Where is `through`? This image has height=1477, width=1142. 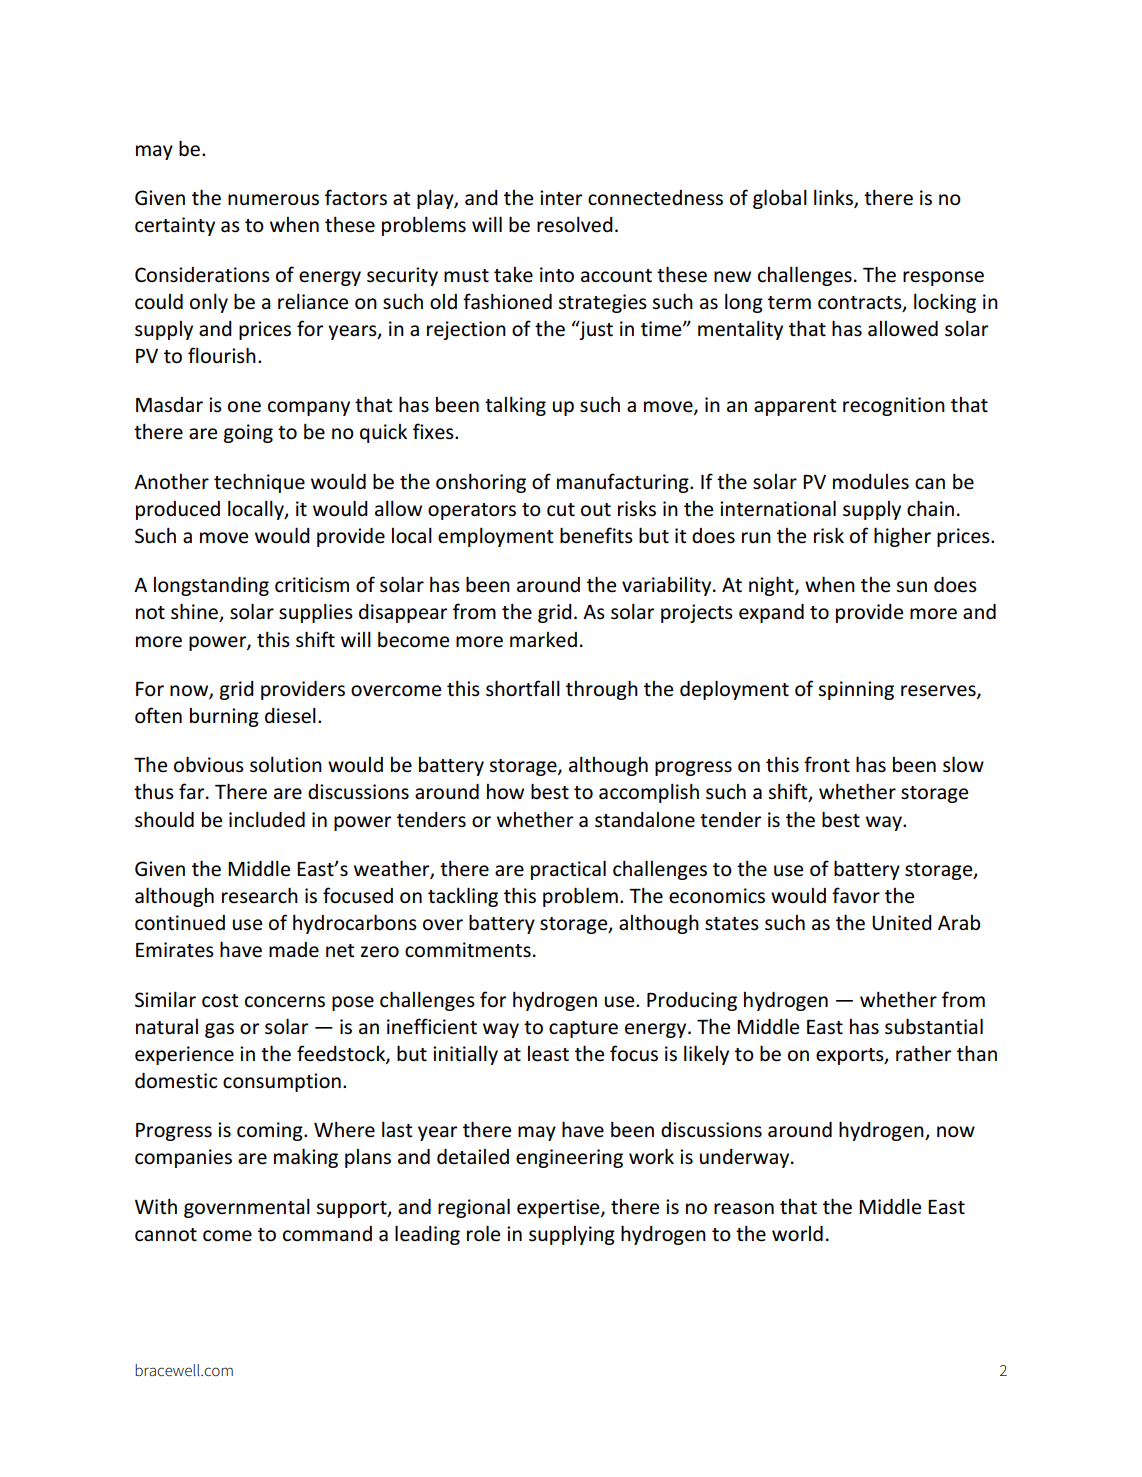 through is located at coordinates (602, 690).
